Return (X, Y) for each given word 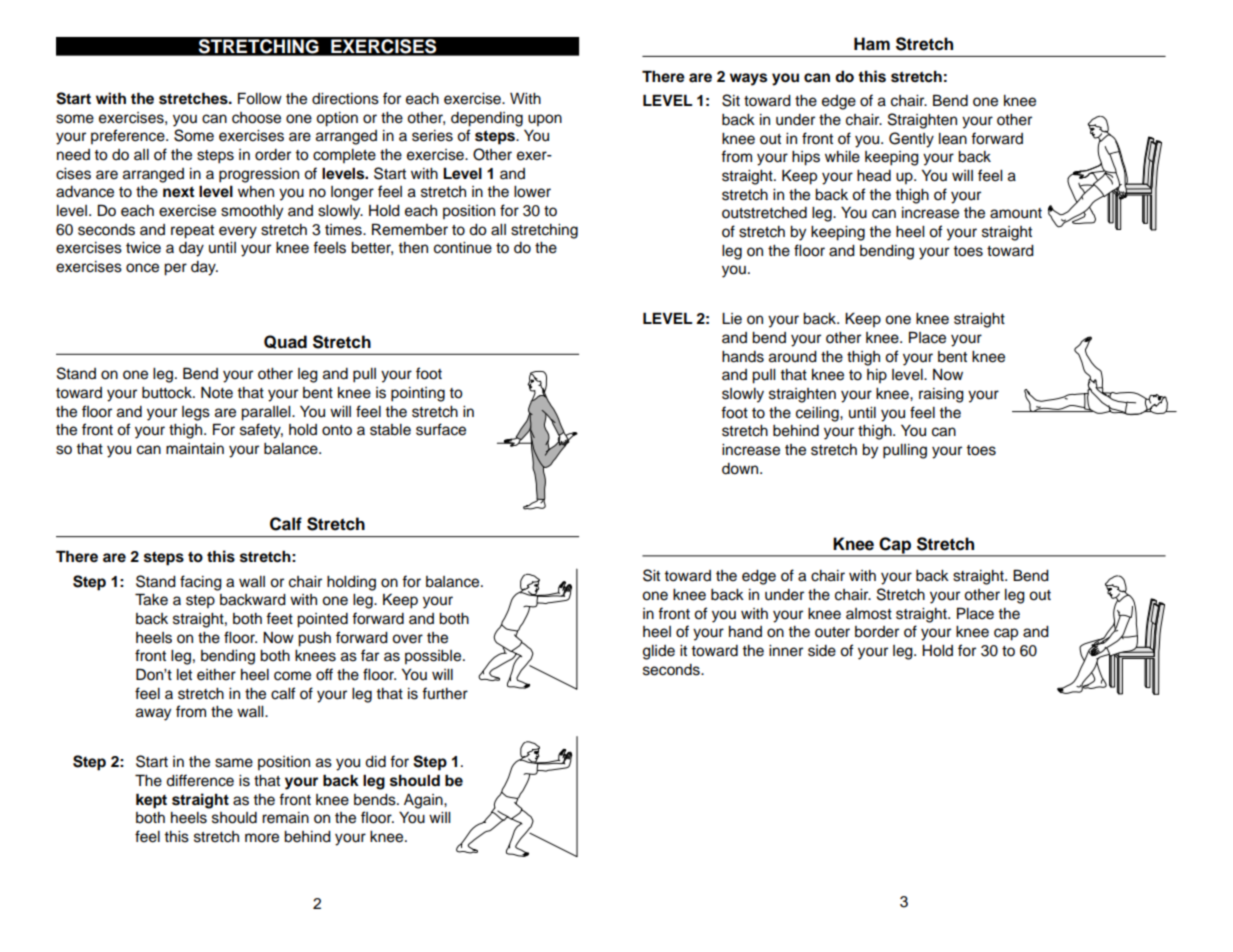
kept (151, 801)
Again (424, 801)
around (793, 357)
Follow (260, 98)
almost (869, 614)
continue (463, 248)
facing (201, 583)
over (407, 639)
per (175, 269)
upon (545, 120)
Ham (872, 44)
